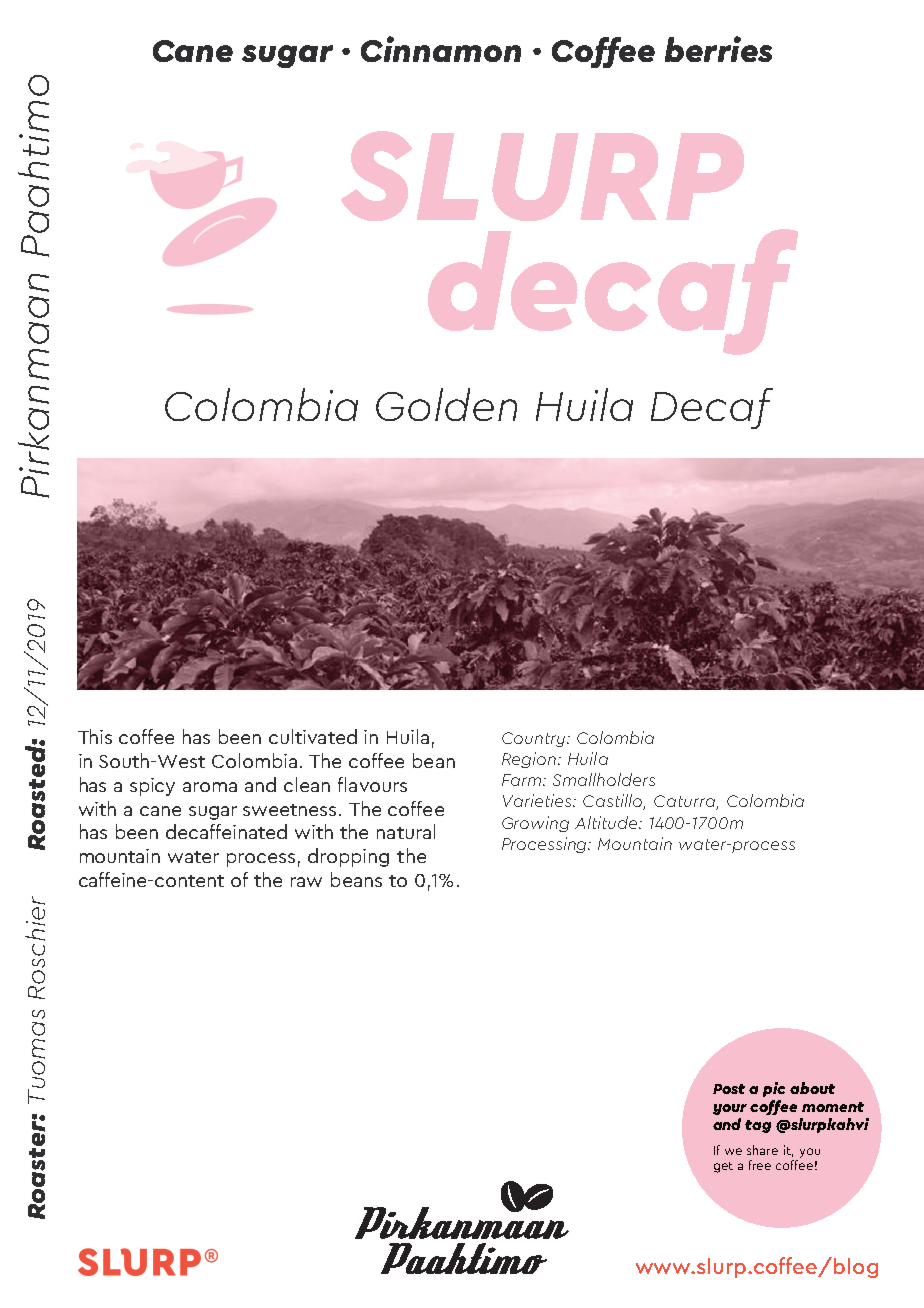 Image resolution: width=924 pixels, height=1308 pixels. Describe the element at coordinates (306, 882) in the screenshot. I see `raw` at that location.
